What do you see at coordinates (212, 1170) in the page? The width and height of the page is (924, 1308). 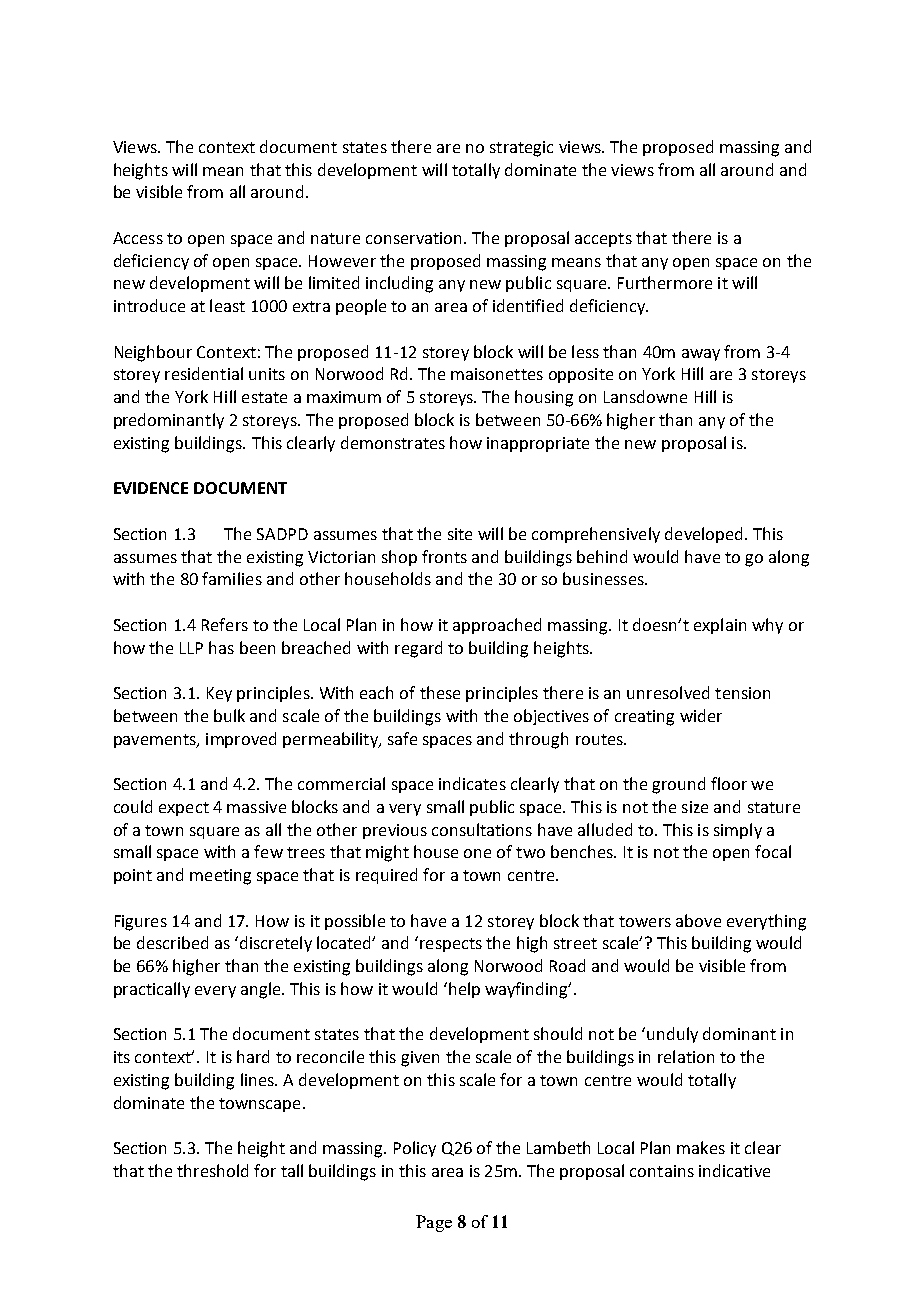 I see `threshold` at bounding box center [212, 1170].
